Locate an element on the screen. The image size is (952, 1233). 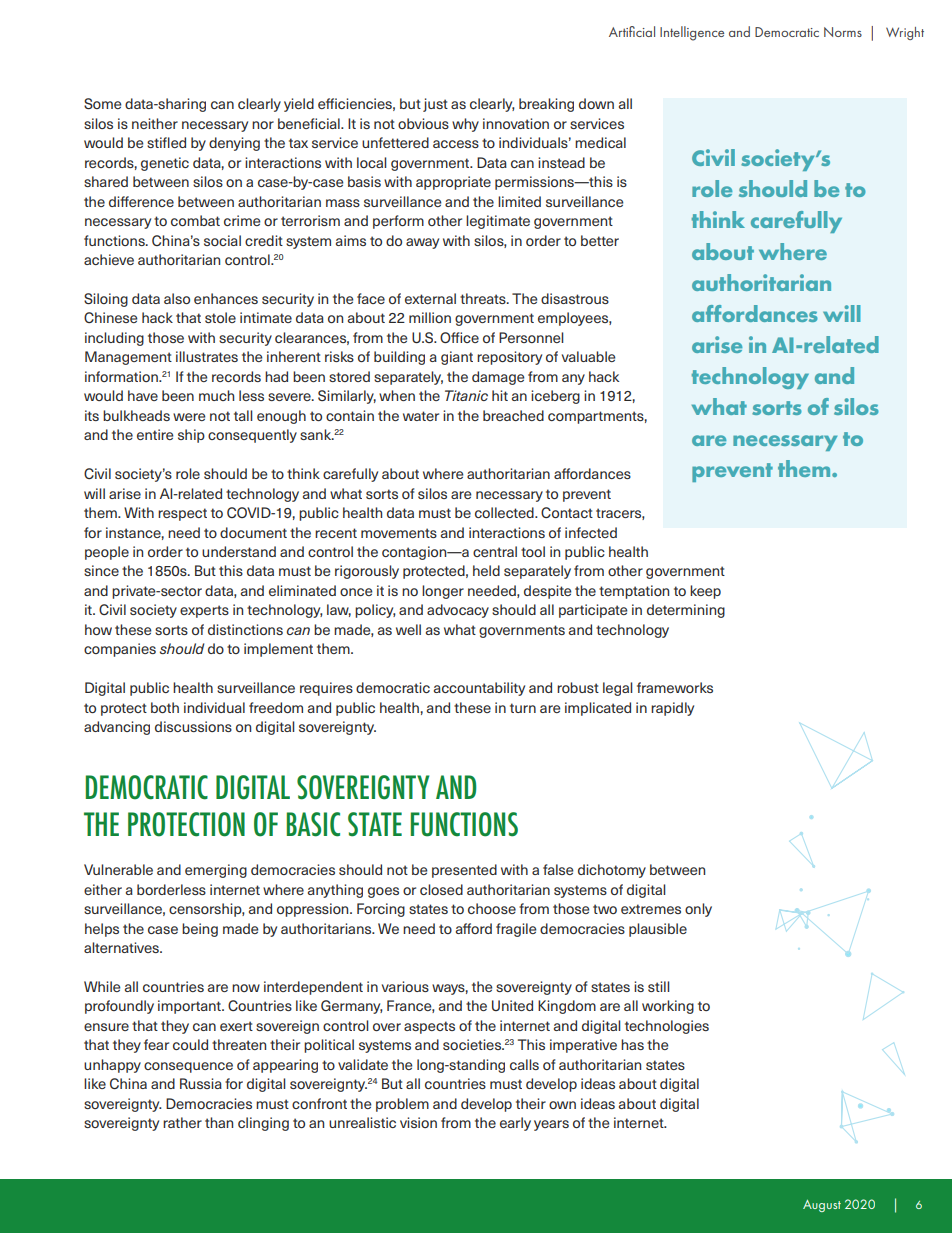
repository is located at coordinates (509, 358).
